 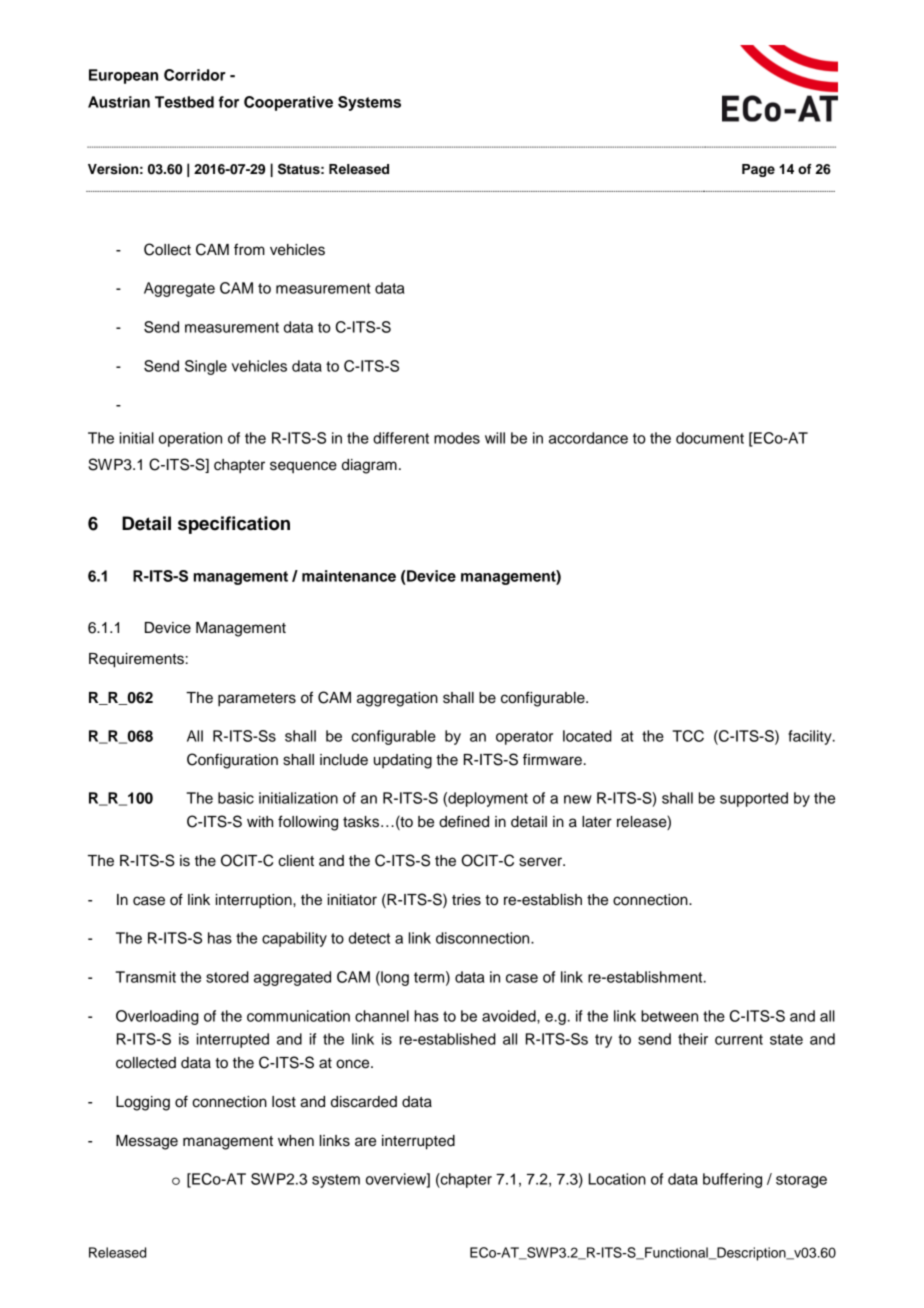 I want to click on Message, so click(x=147, y=1142).
